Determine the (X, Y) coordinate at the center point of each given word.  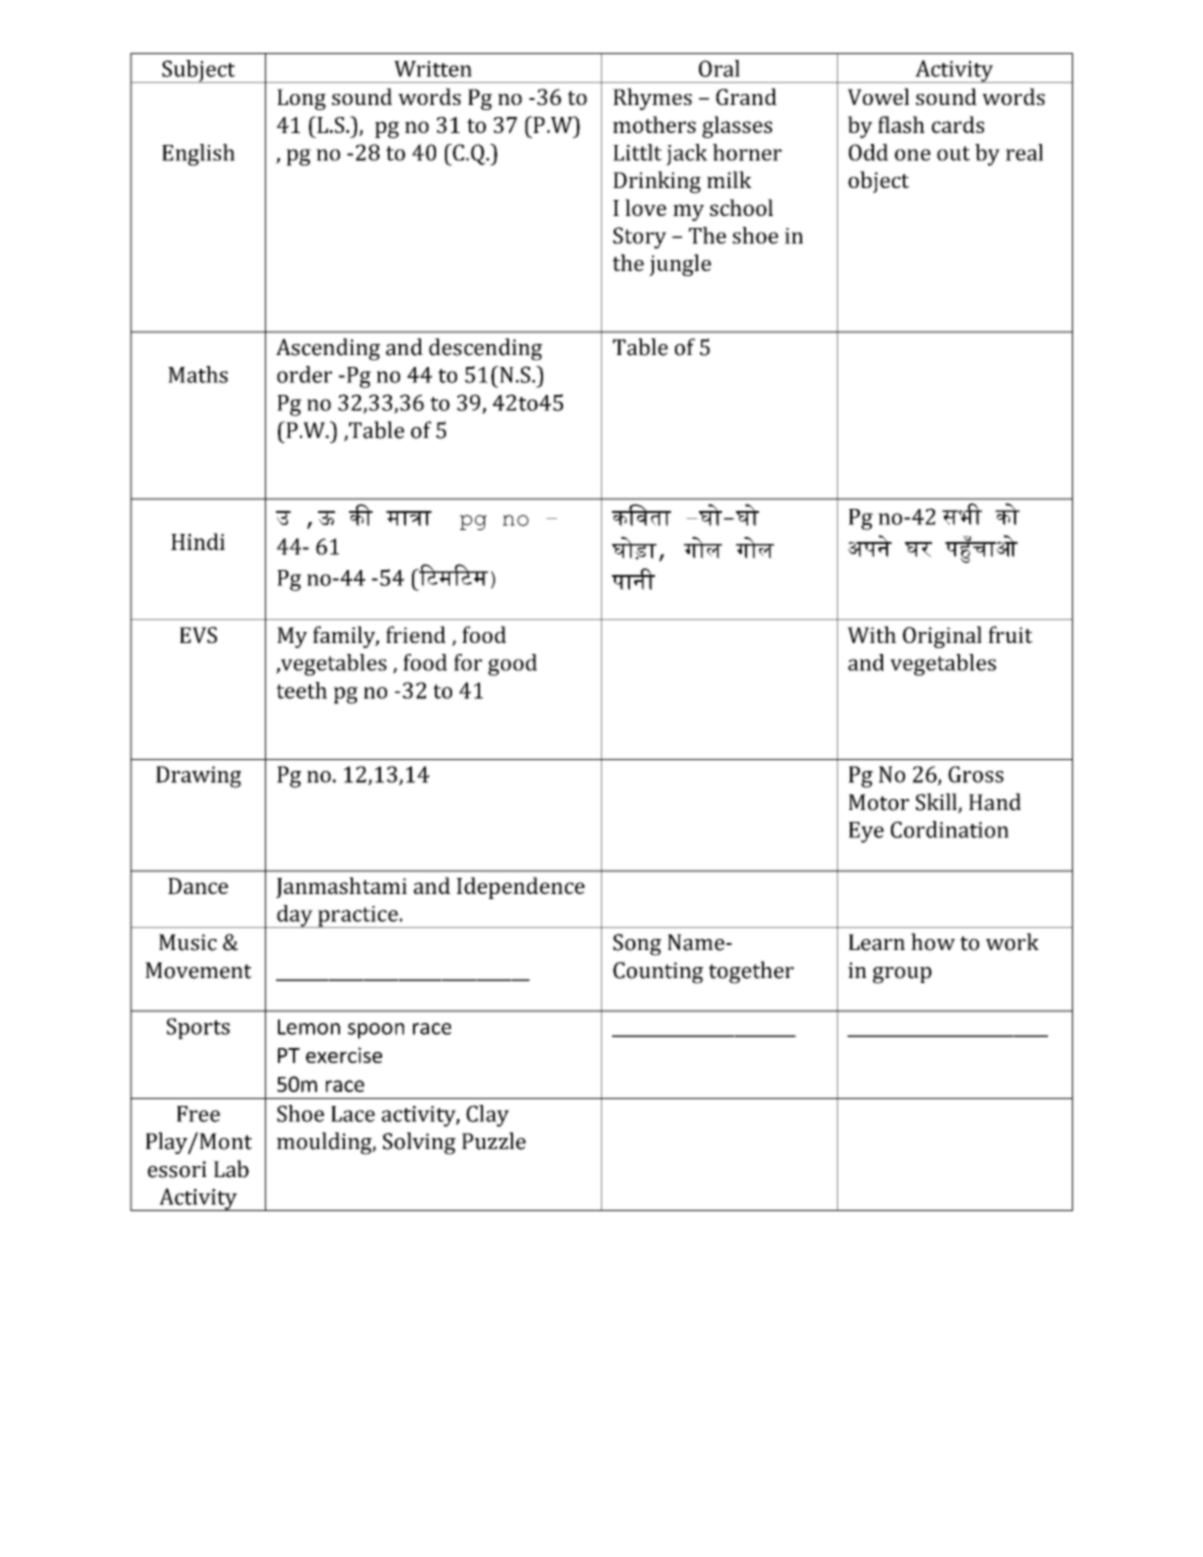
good (512, 665)
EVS (198, 635)
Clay (487, 1116)
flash (901, 124)
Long (301, 99)
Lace (353, 1114)
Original (942, 637)
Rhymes (652, 99)
